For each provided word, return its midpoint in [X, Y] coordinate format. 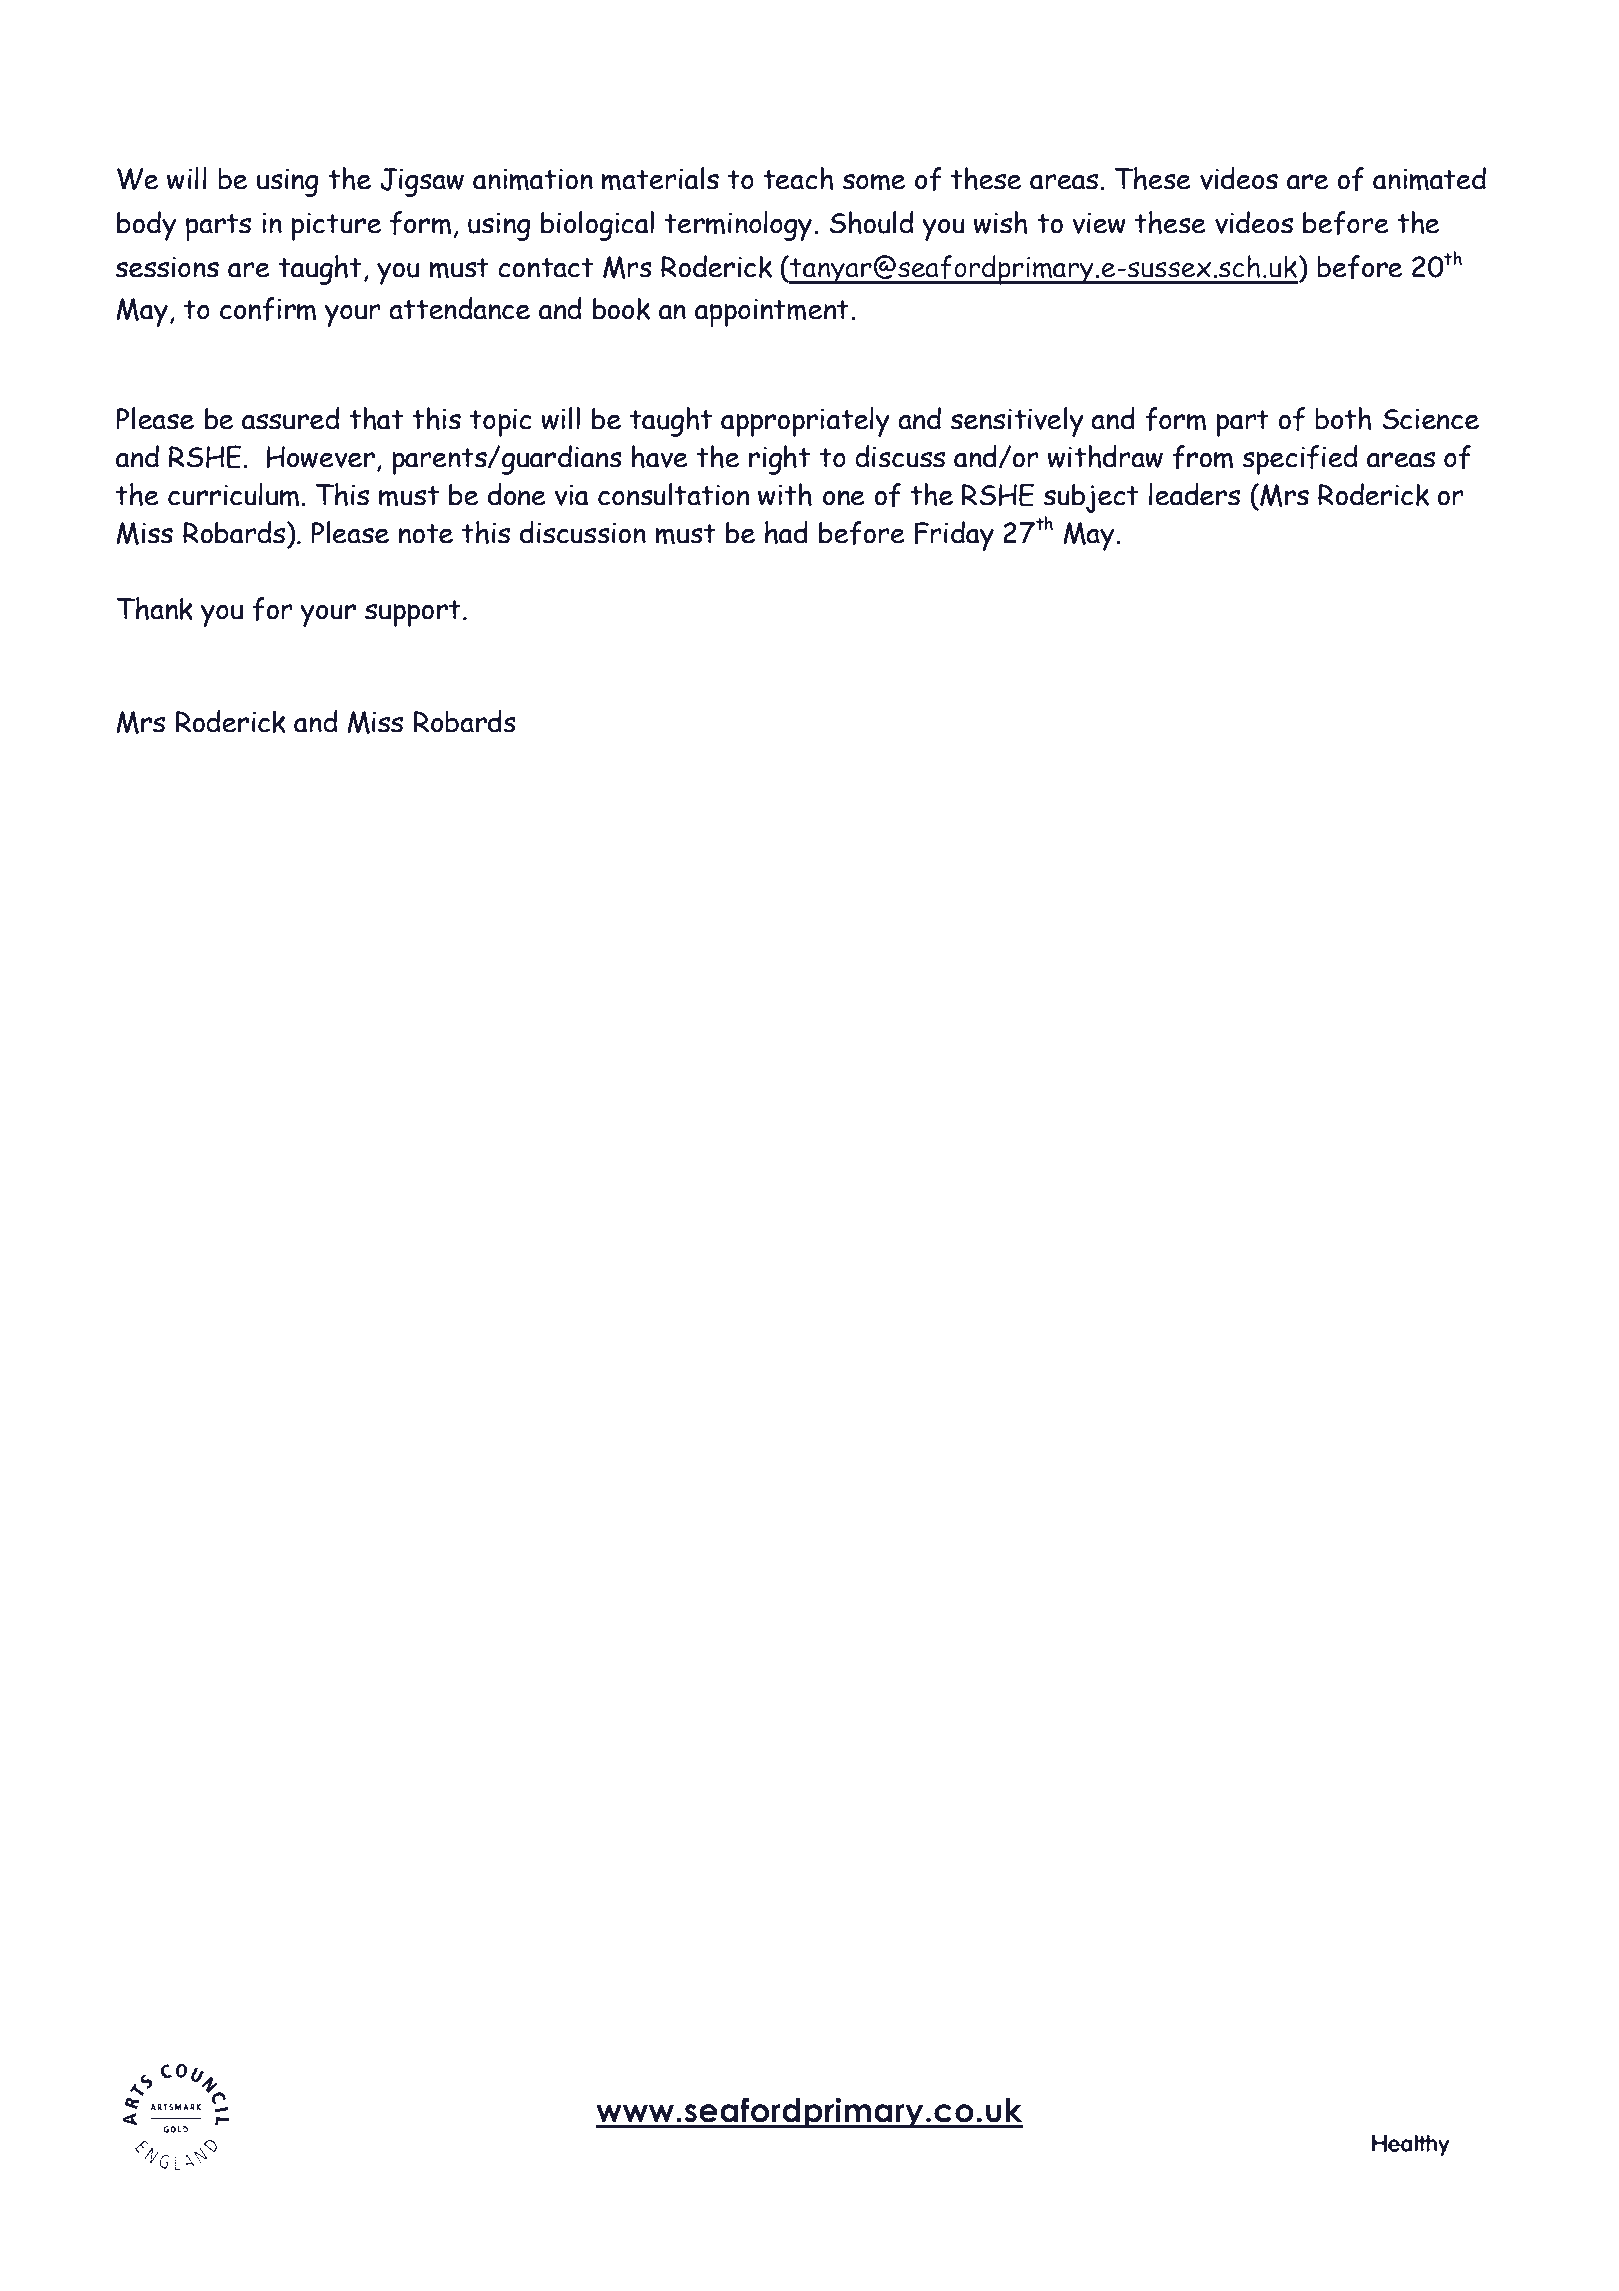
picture [336, 227]
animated [1429, 179]
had [786, 532]
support [413, 613]
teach [798, 178]
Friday [954, 536]
